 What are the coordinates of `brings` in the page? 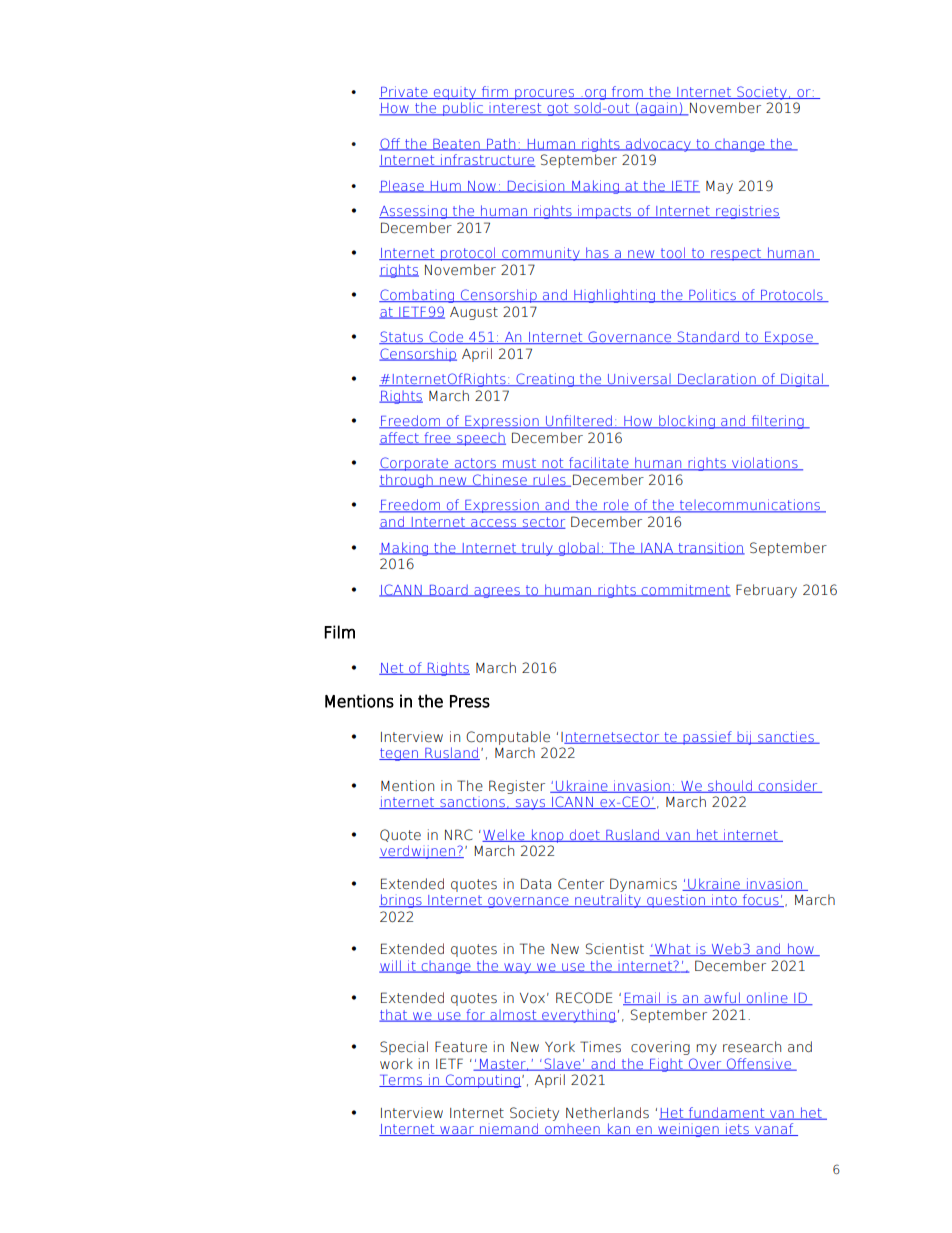 It's located at (401, 901).
